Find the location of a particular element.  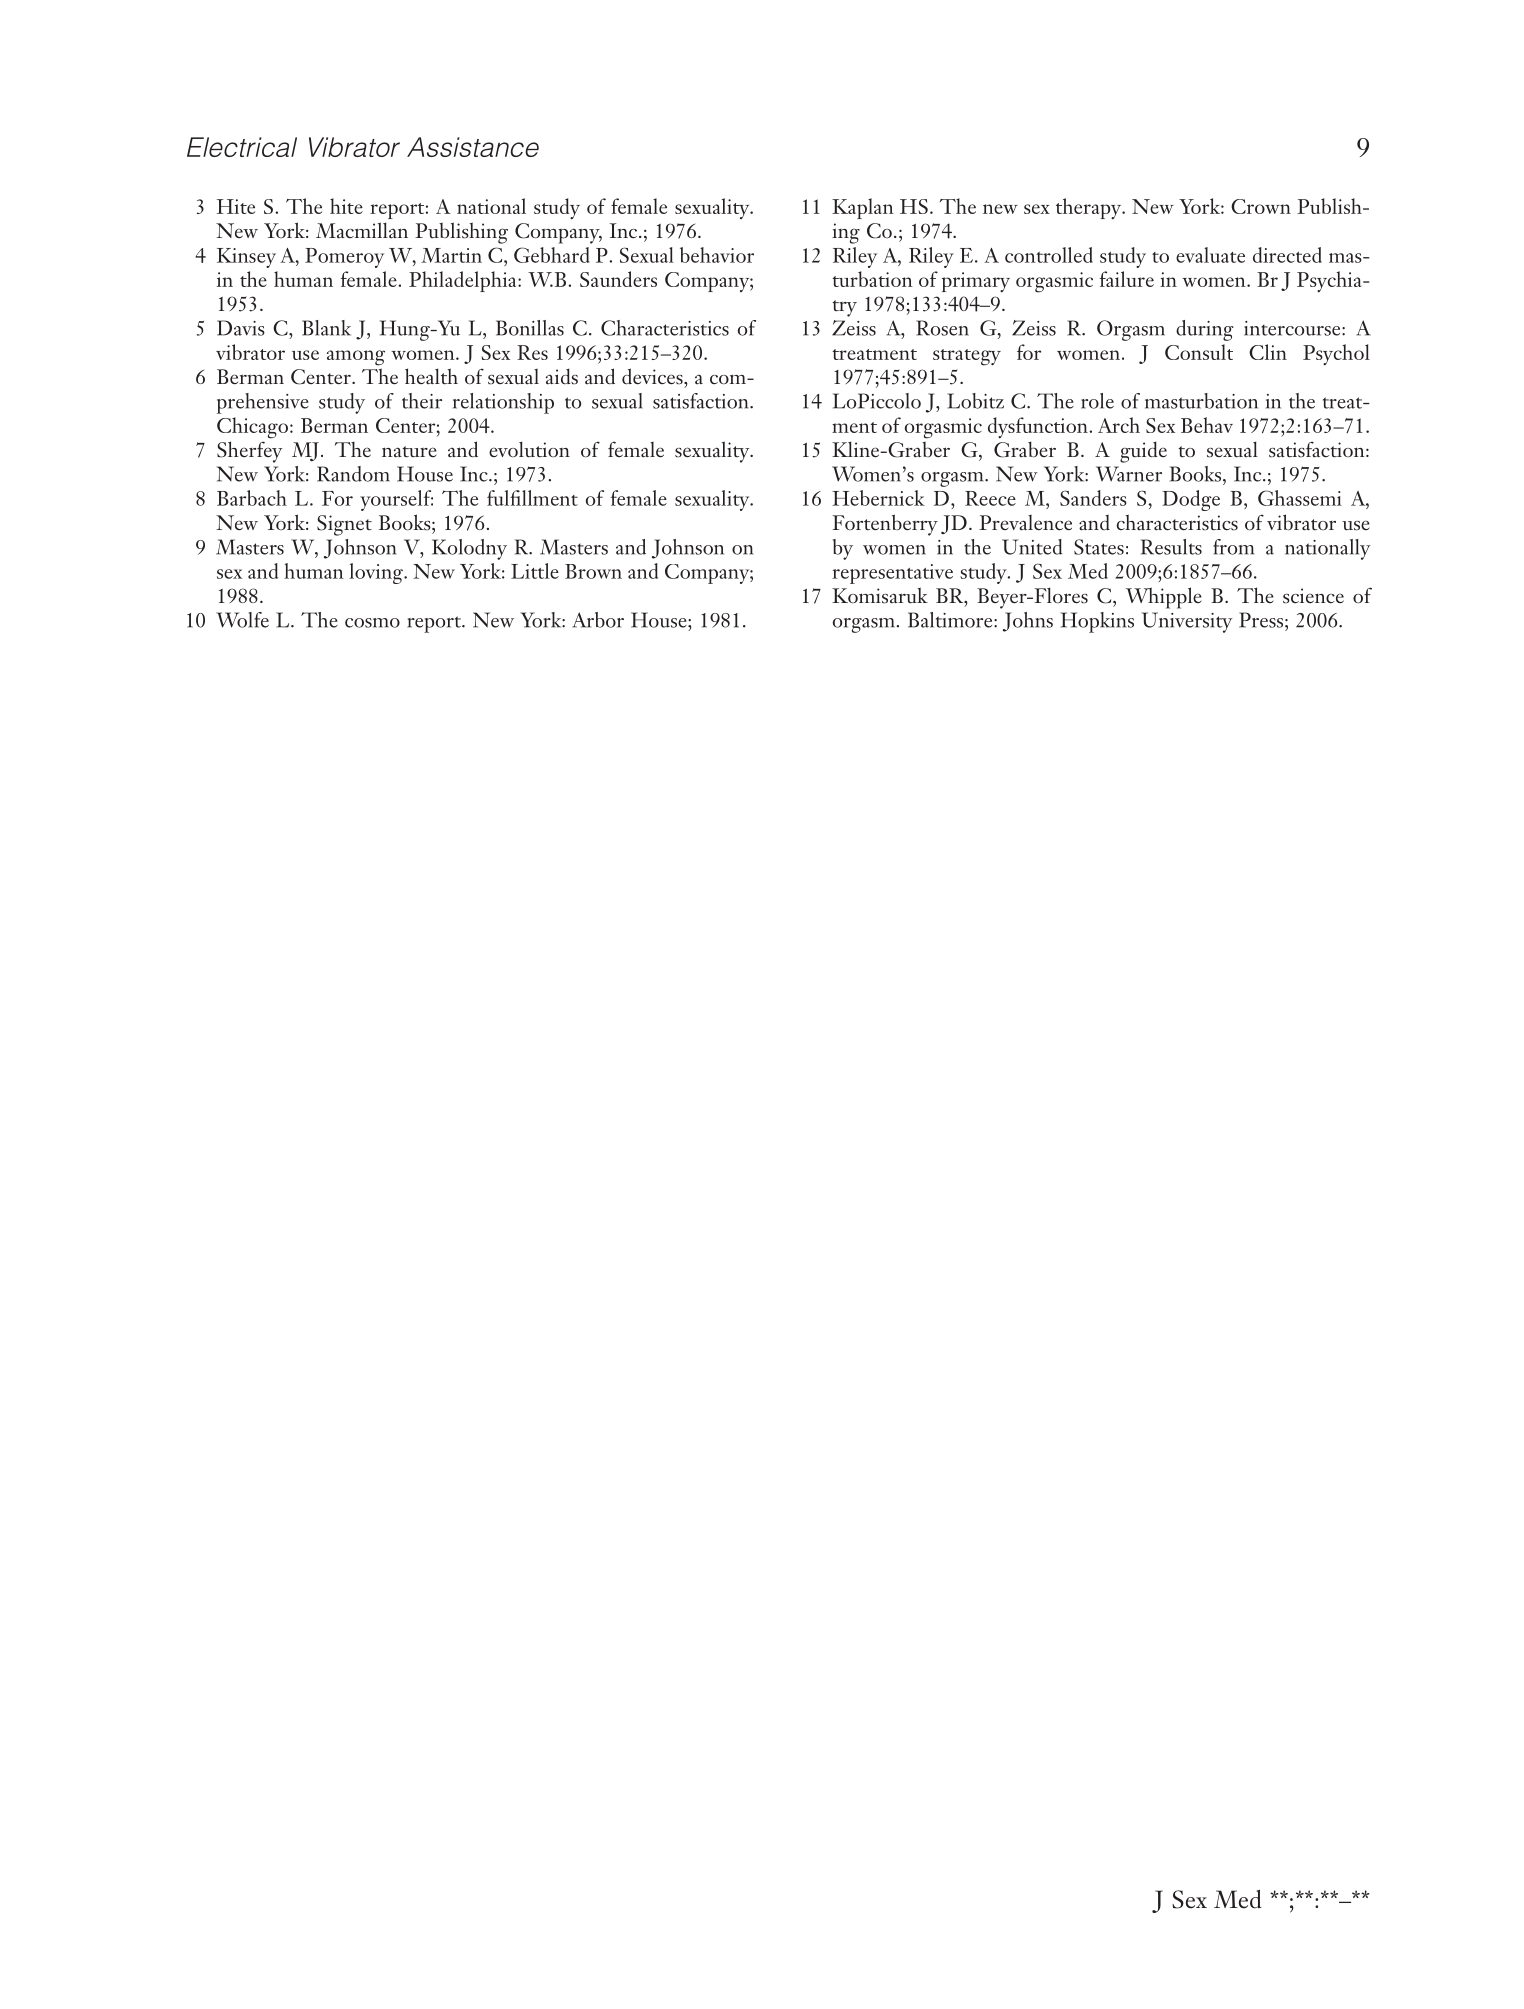

health is located at coordinates (431, 376).
